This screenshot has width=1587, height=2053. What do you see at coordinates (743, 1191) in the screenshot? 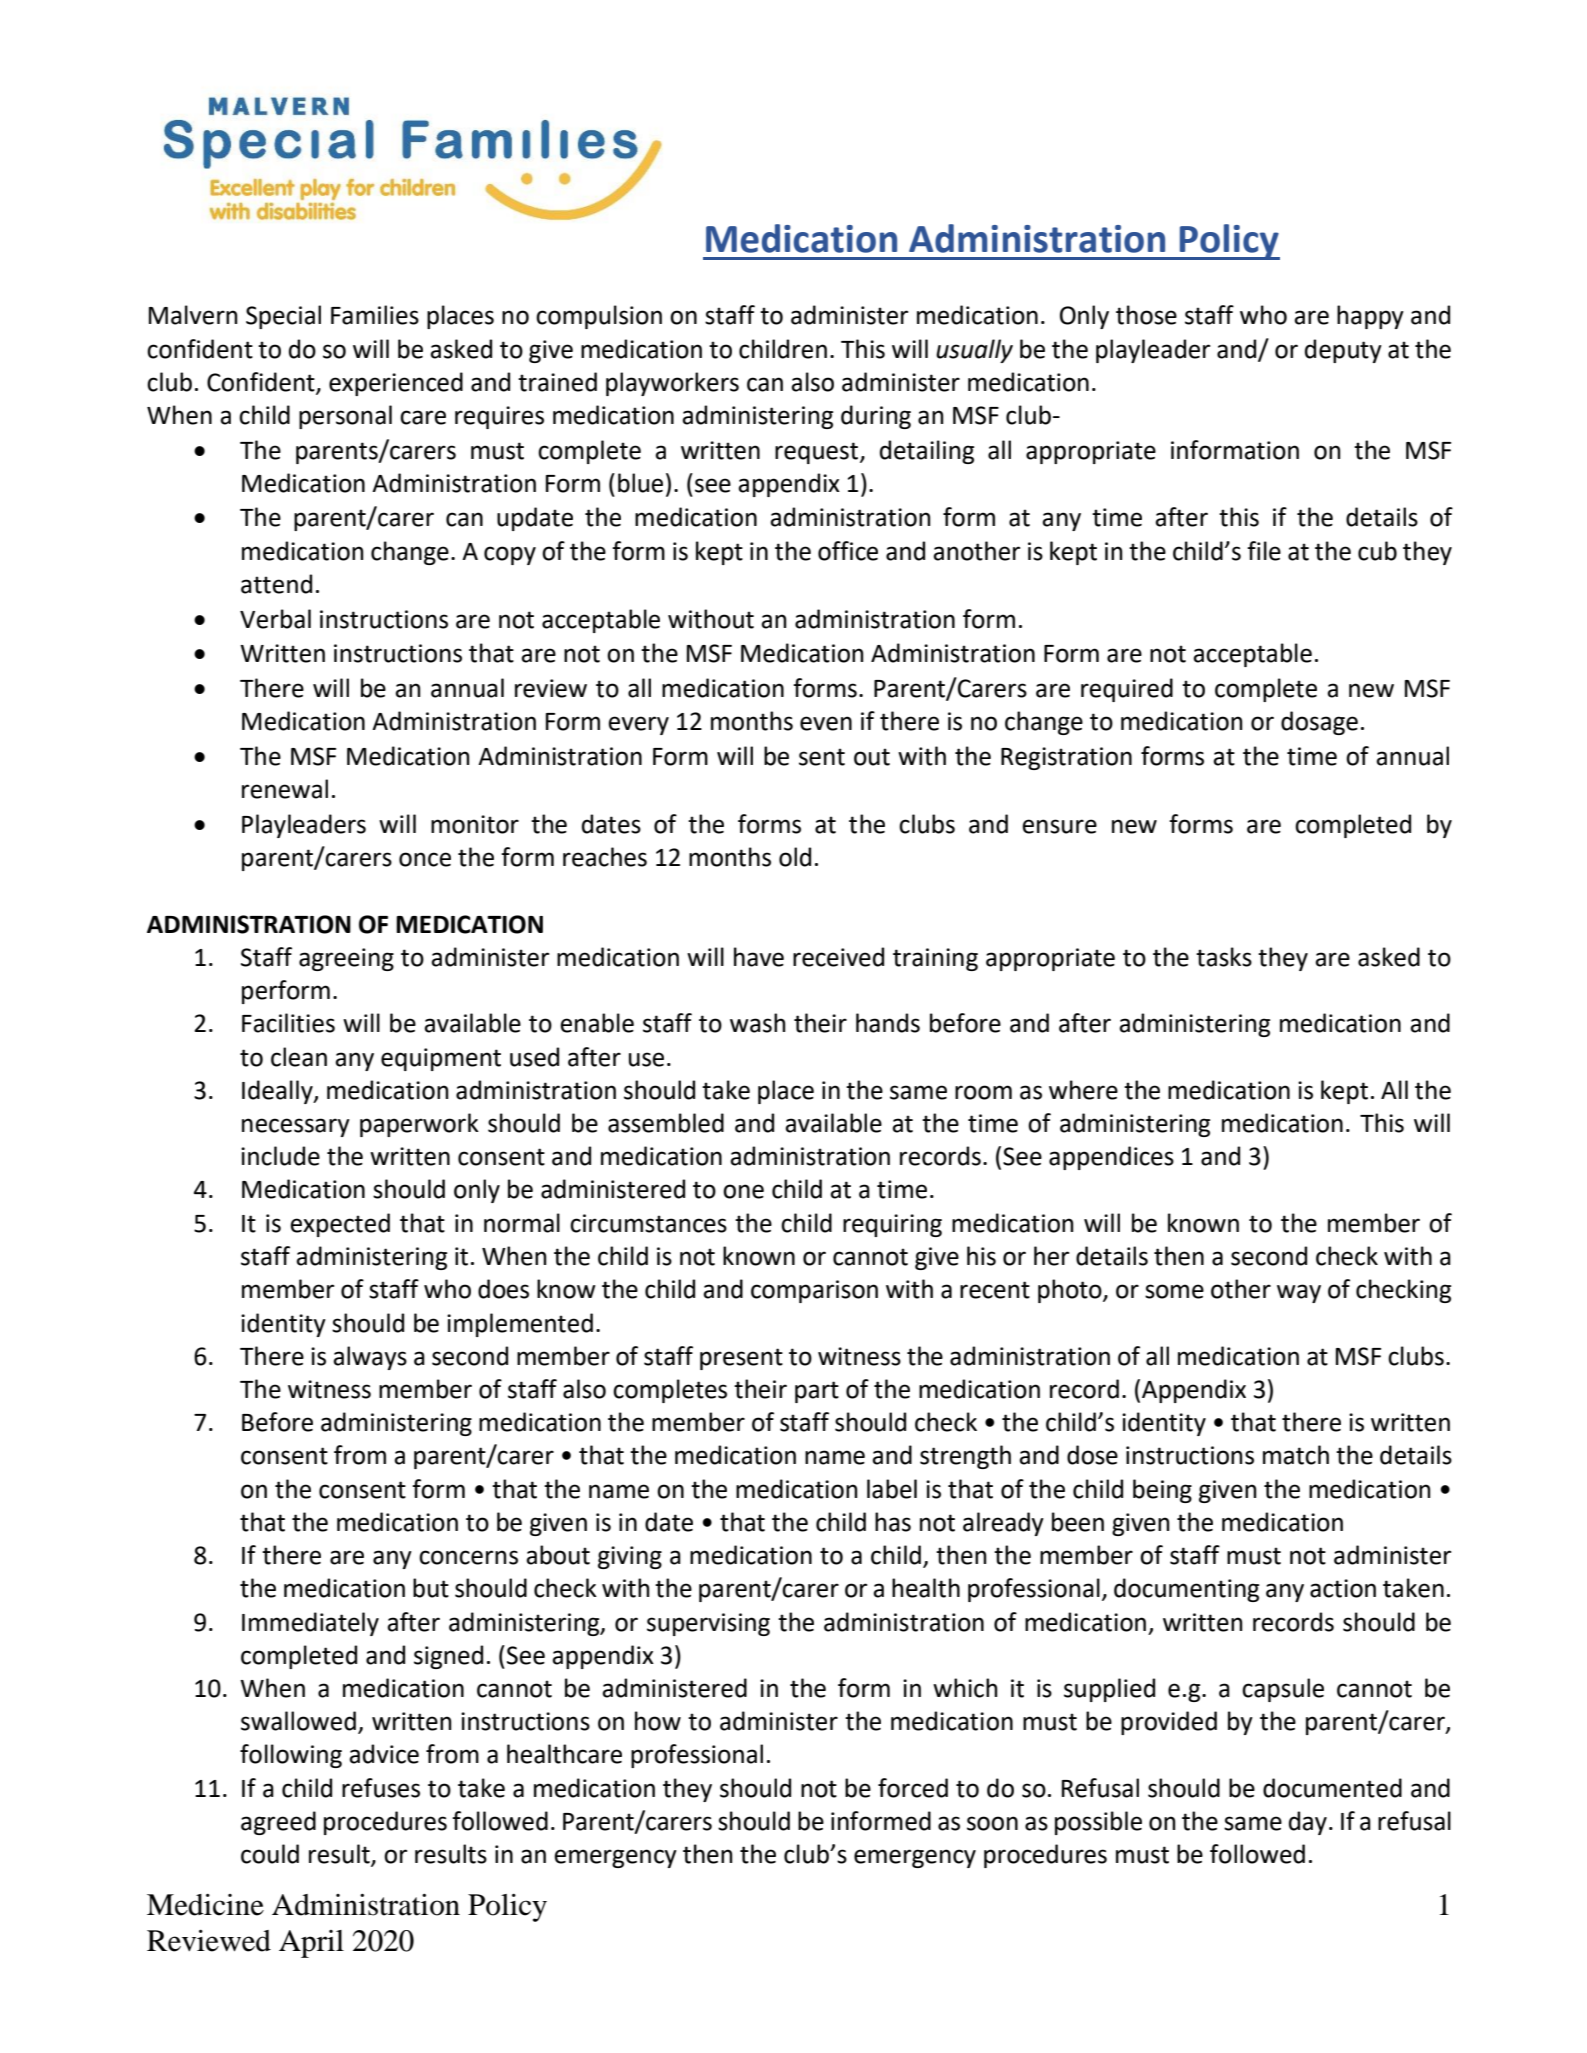
I see `one` at bounding box center [743, 1191].
